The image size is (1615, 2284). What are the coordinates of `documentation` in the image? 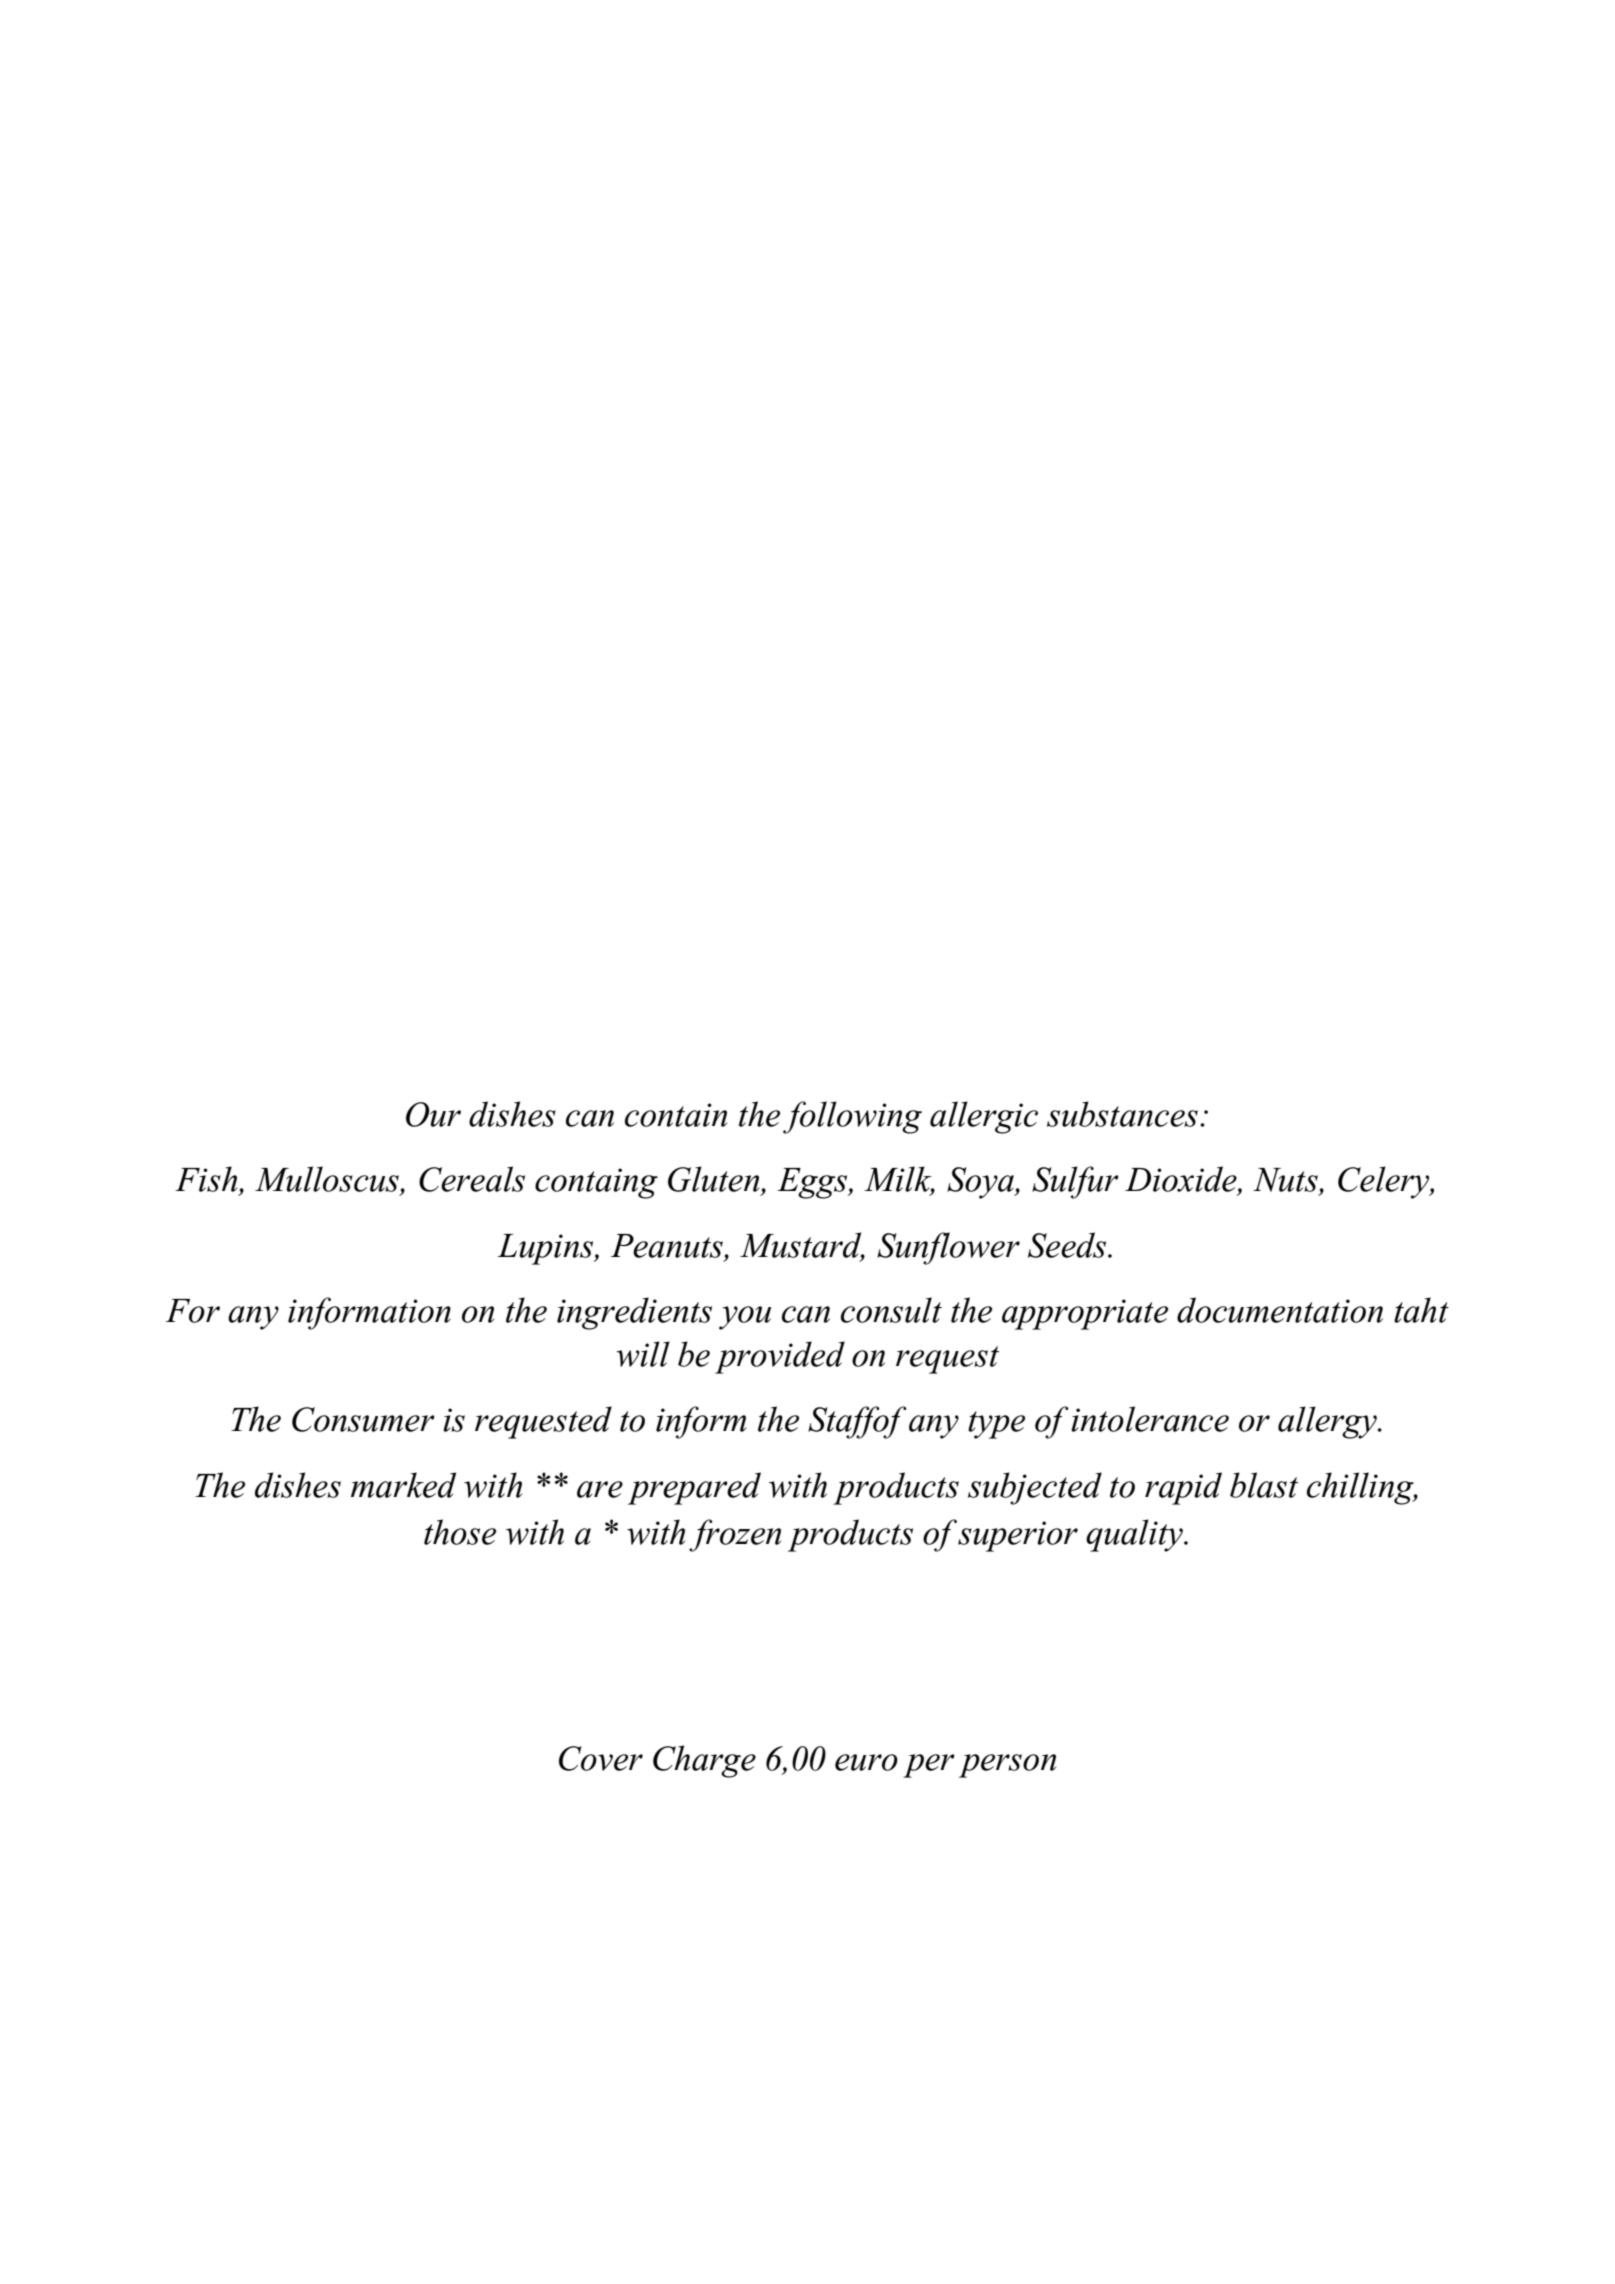 It's located at (1280, 1310).
